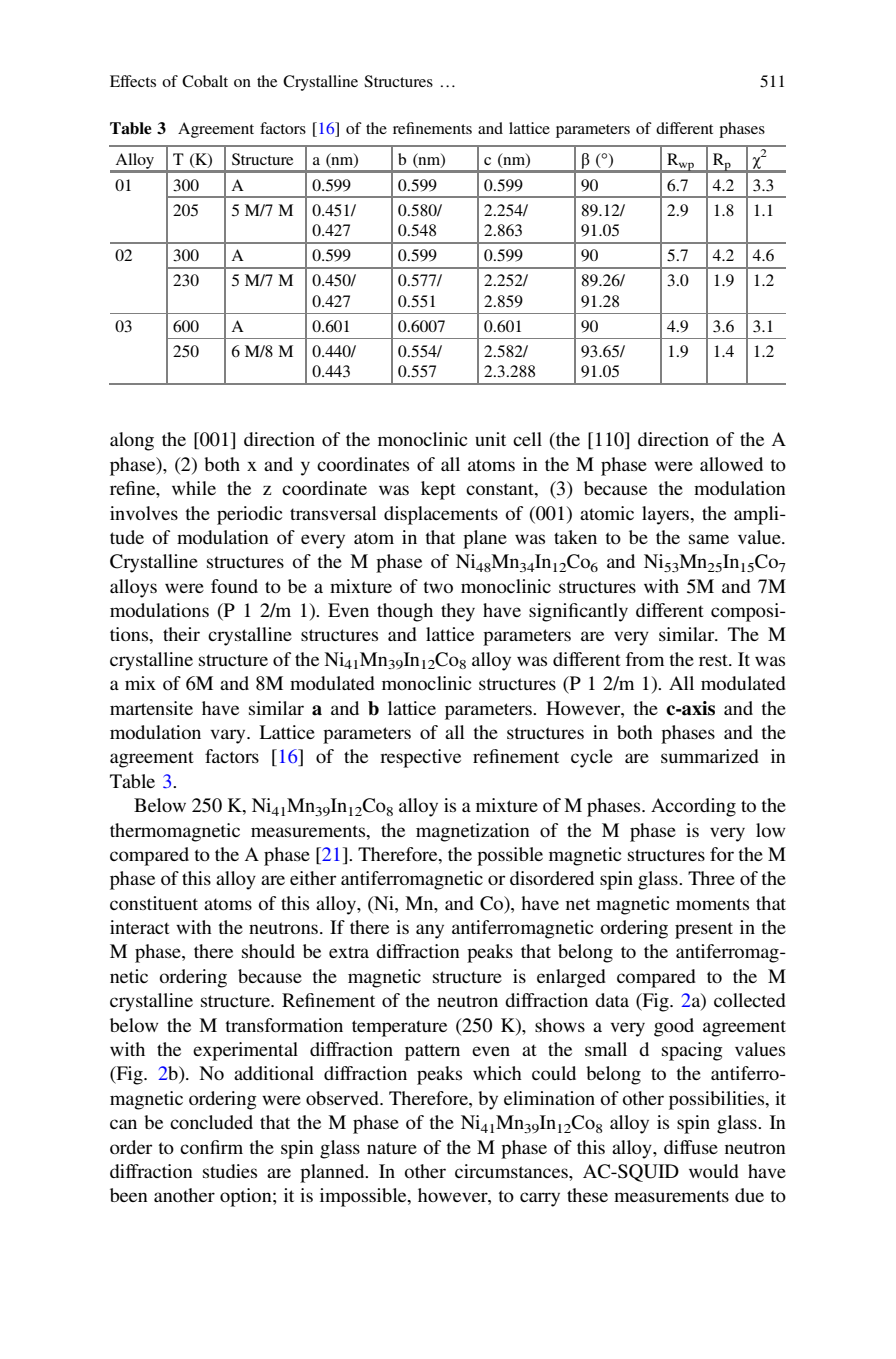  Describe the element at coordinates (490, 439) in the page. I see `unit` at that location.
